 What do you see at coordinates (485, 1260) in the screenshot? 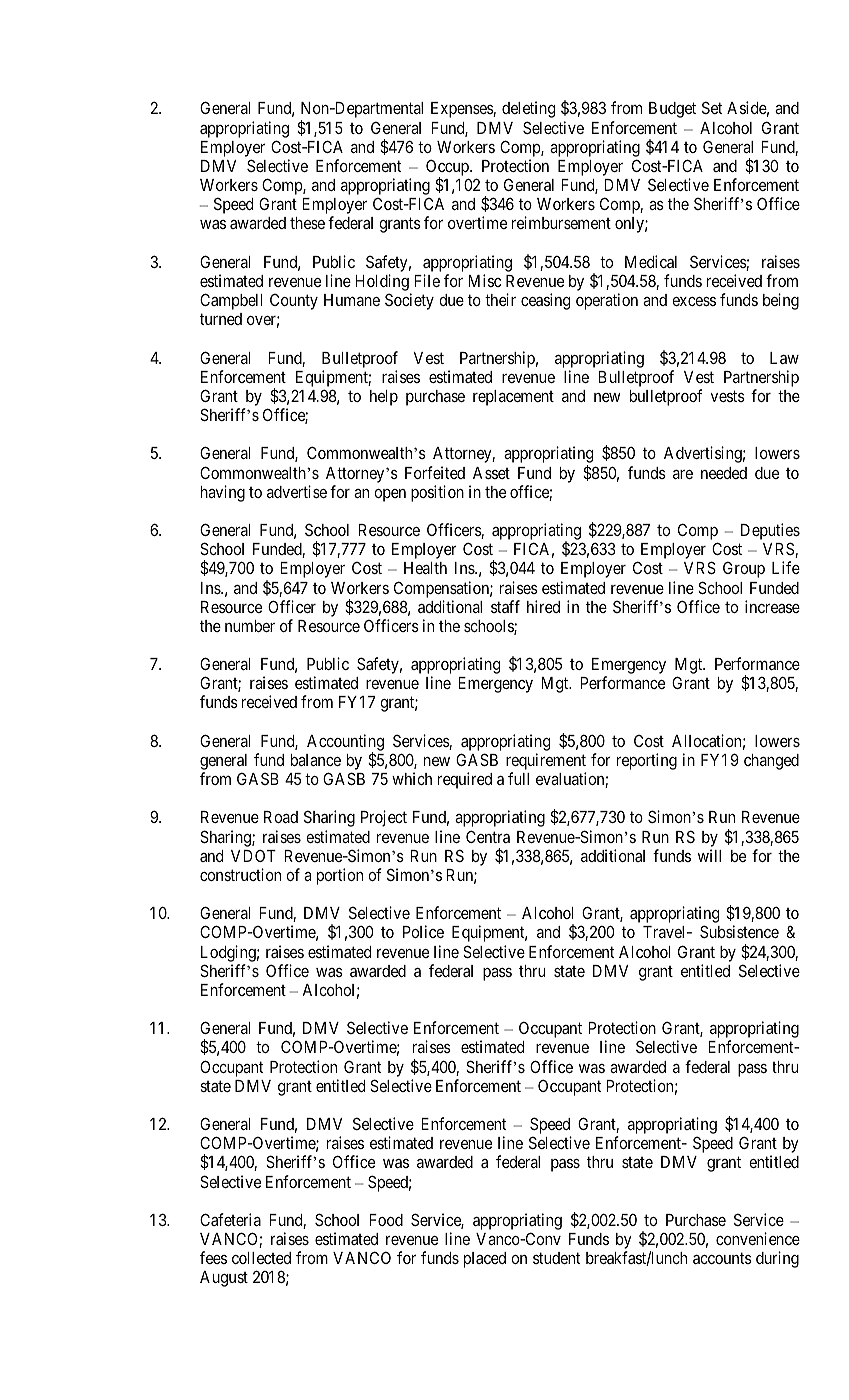
I see `placed` at bounding box center [485, 1260].
